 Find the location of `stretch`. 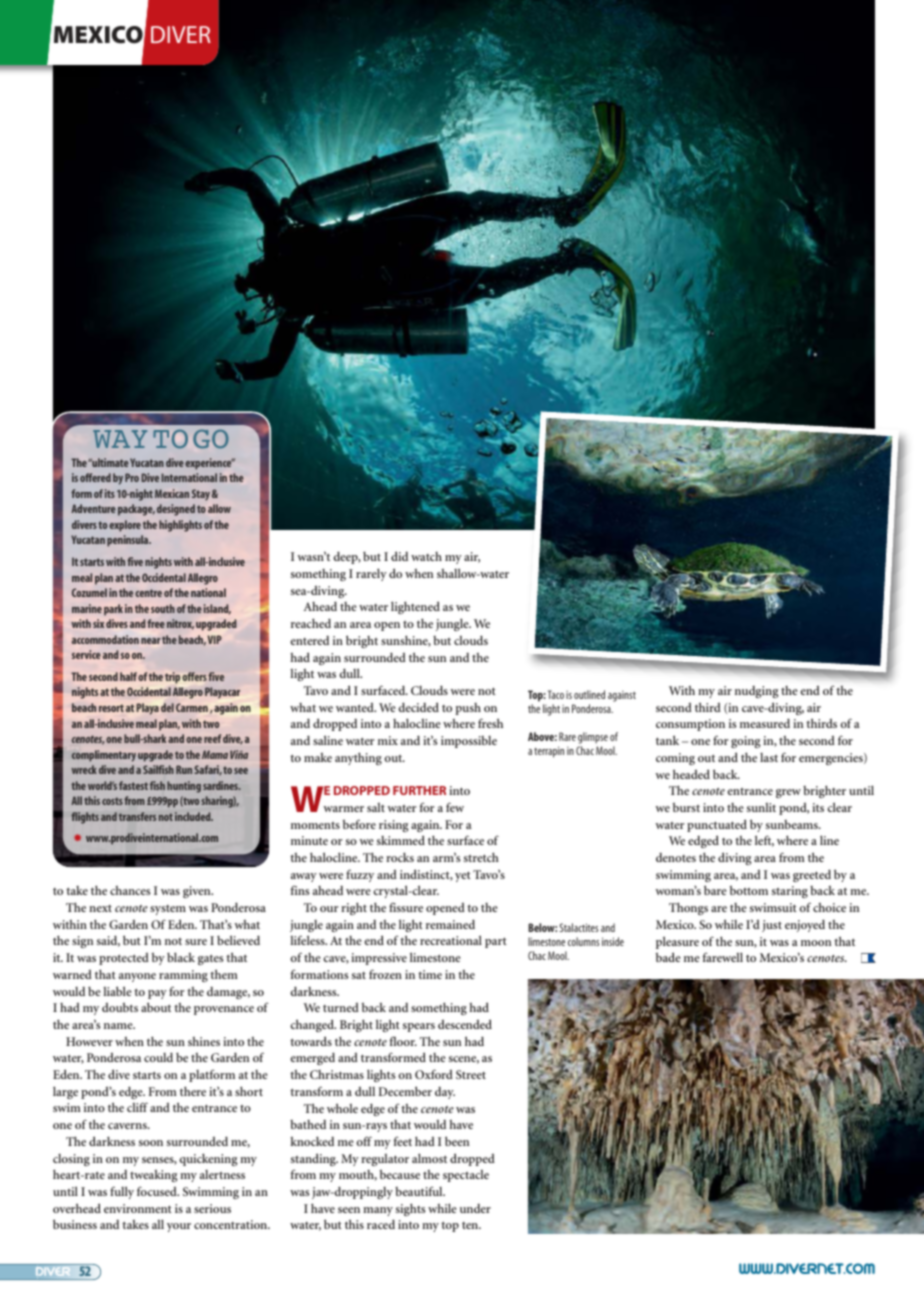

stretch is located at coordinates (481, 857).
